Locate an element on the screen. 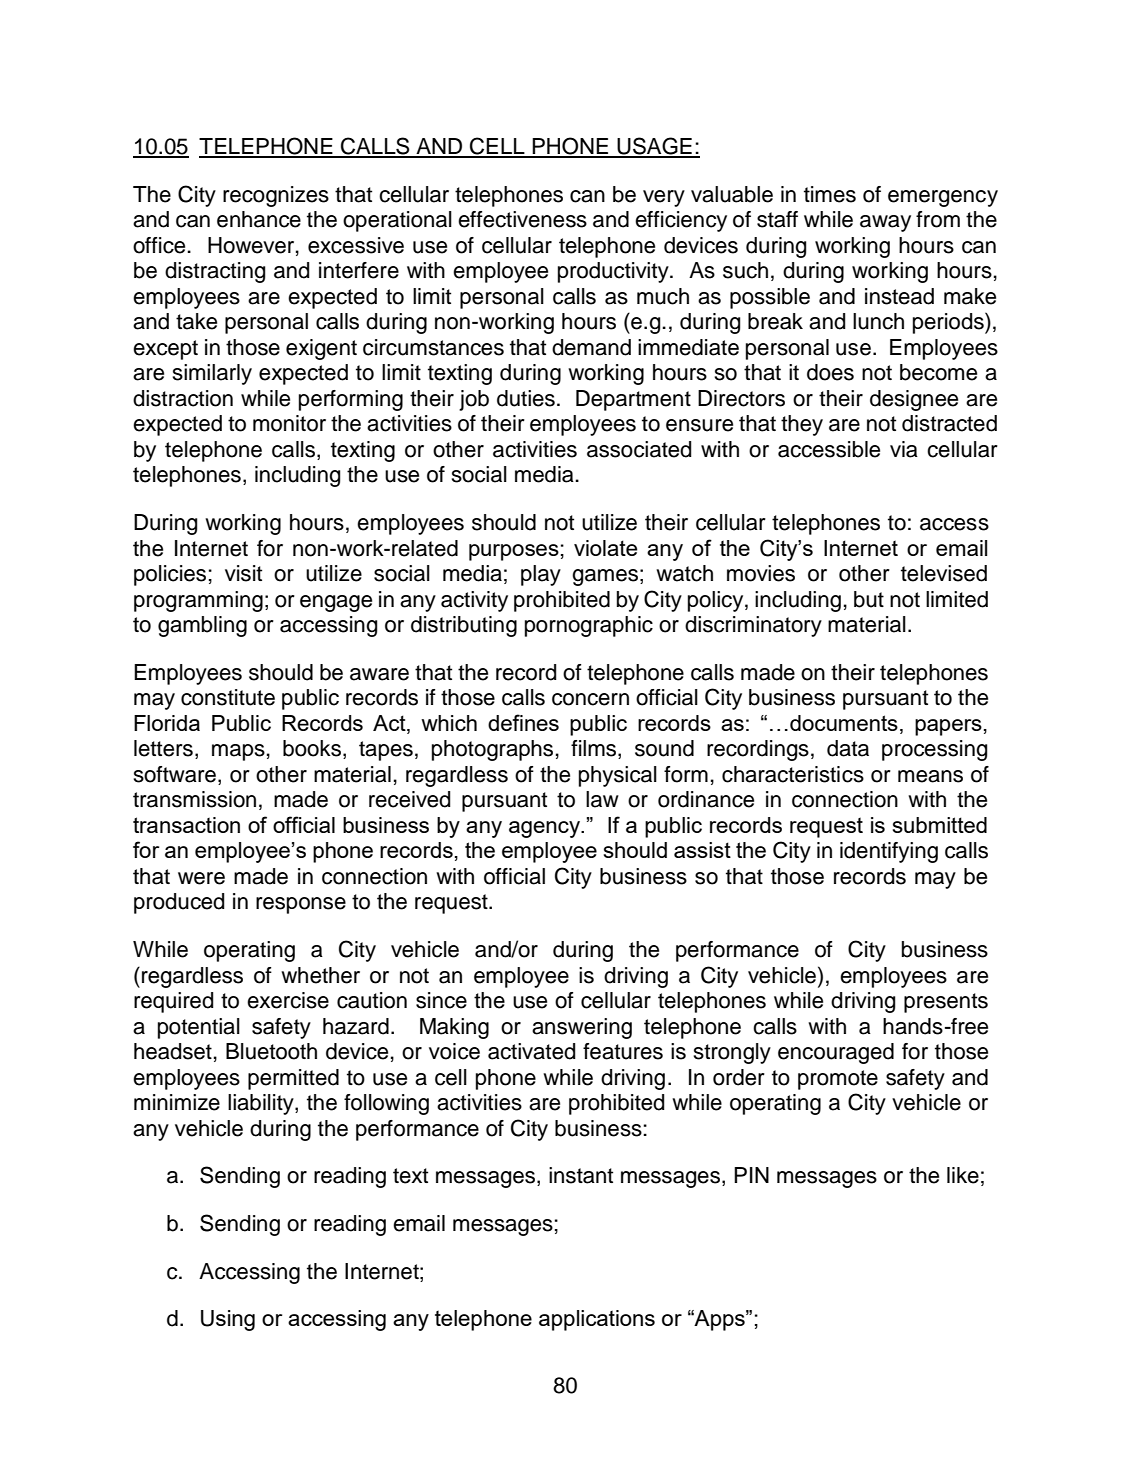  Using is located at coordinates (228, 1320).
